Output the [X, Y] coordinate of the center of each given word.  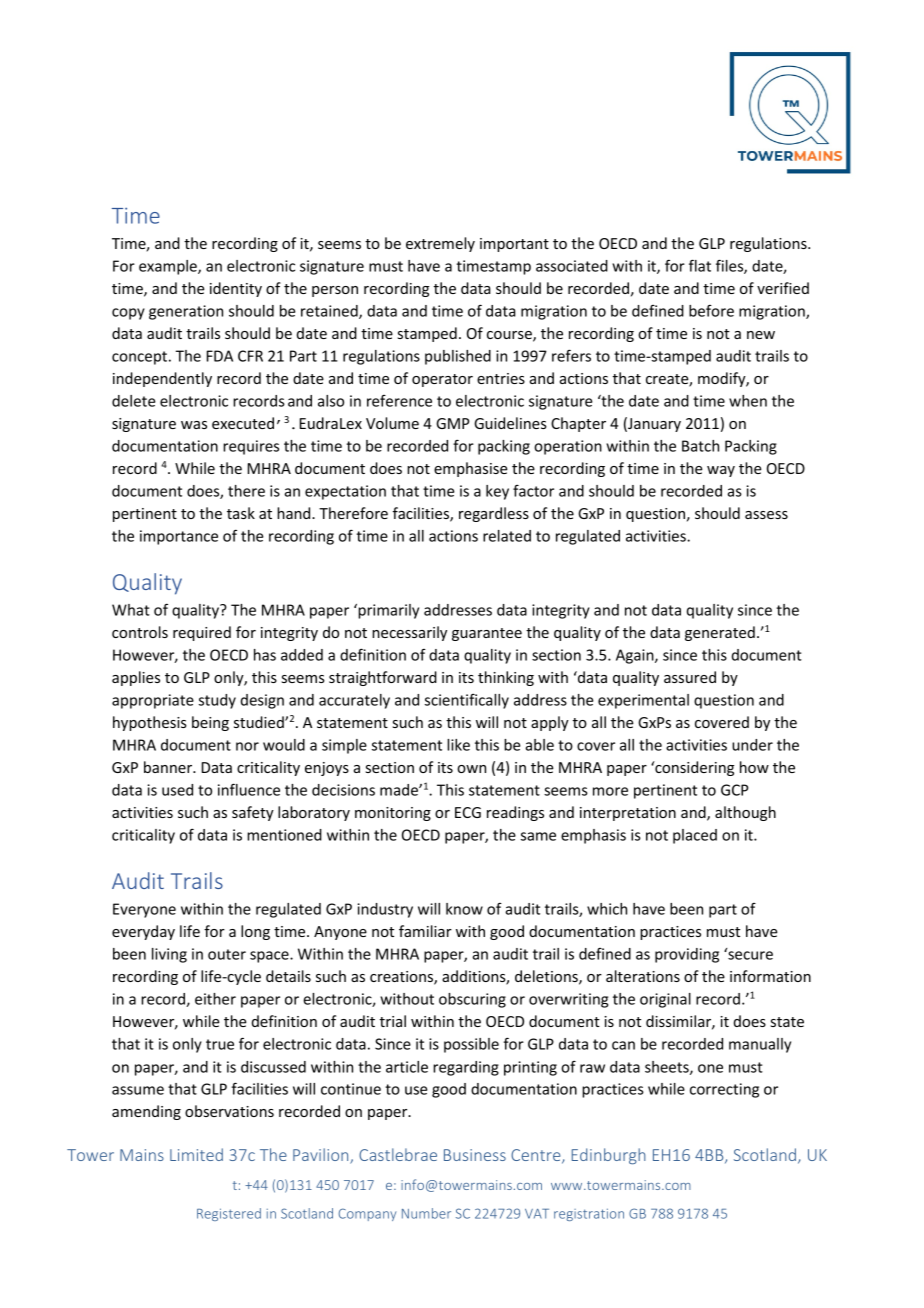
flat [700, 265]
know [464, 909]
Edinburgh [609, 1156]
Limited [196, 1154]
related [507, 536]
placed [695, 836]
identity [236, 289]
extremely [440, 244]
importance [179, 537]
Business [475, 1155]
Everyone [144, 910]
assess [766, 515]
